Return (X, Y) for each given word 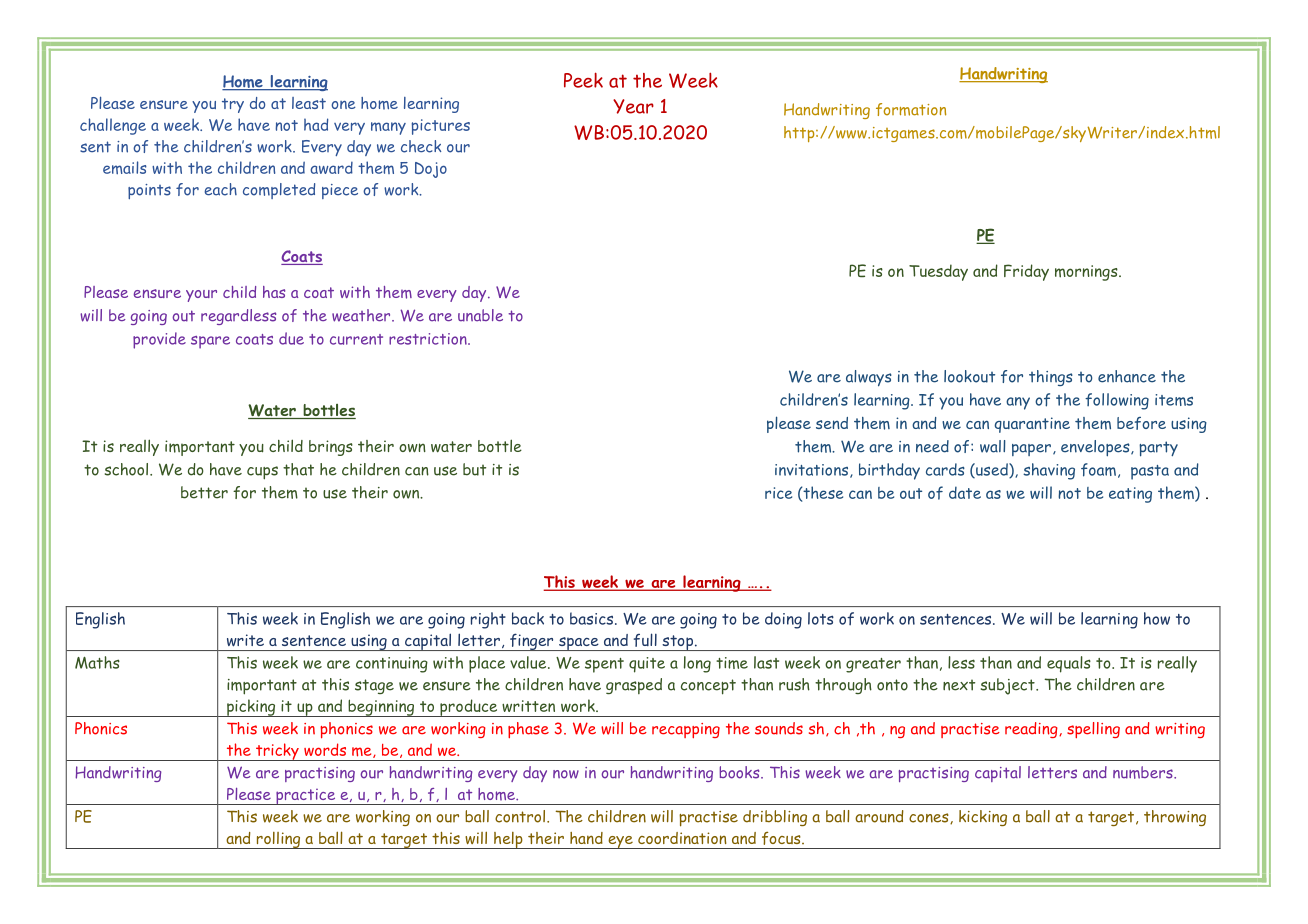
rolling (278, 840)
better (204, 492)
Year (633, 106)
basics (593, 618)
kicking (983, 818)
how (1157, 618)
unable (480, 315)
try (233, 105)
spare (210, 342)
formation (911, 109)
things (1051, 378)
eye (620, 842)
